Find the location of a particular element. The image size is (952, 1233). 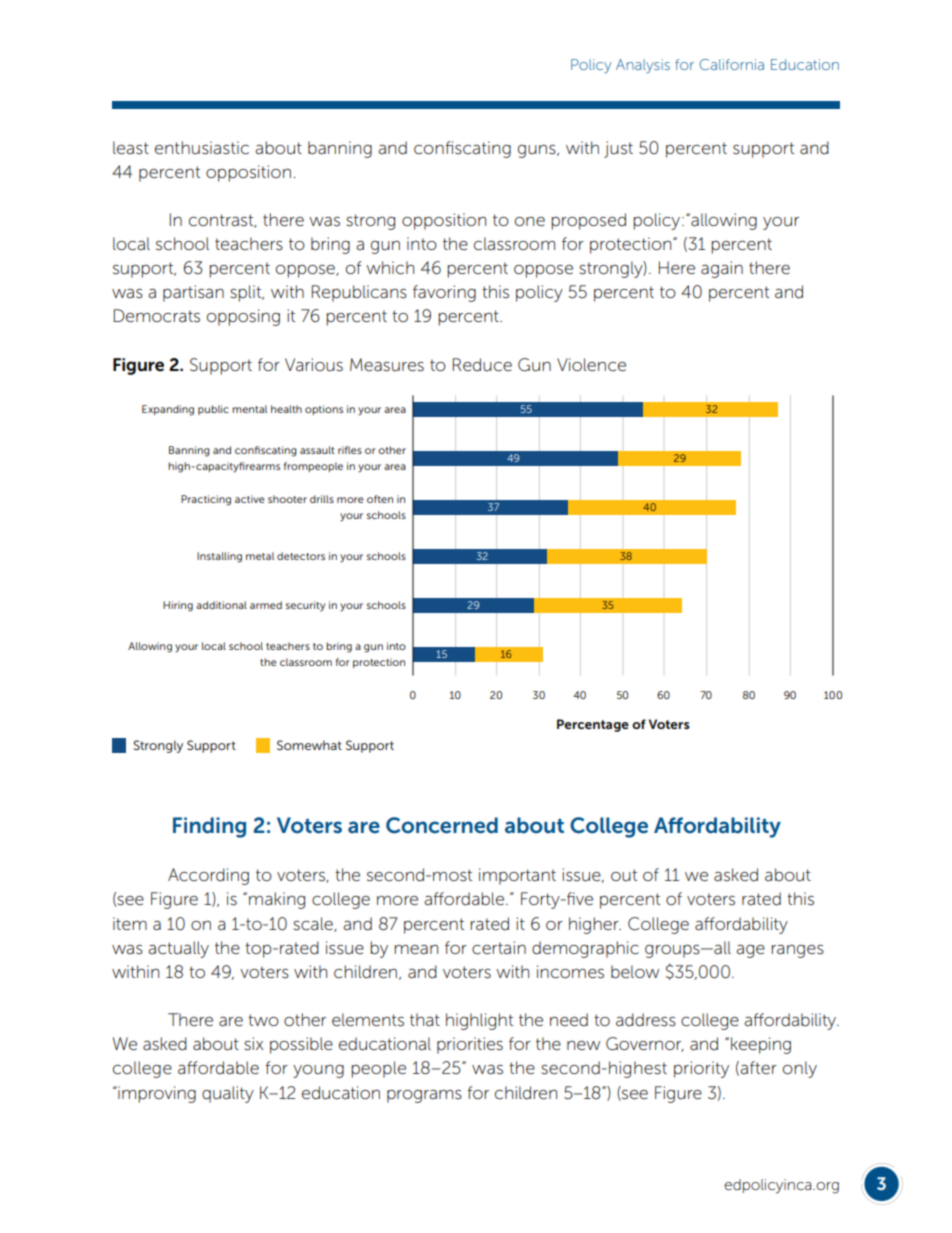

just is located at coordinates (618, 149).
